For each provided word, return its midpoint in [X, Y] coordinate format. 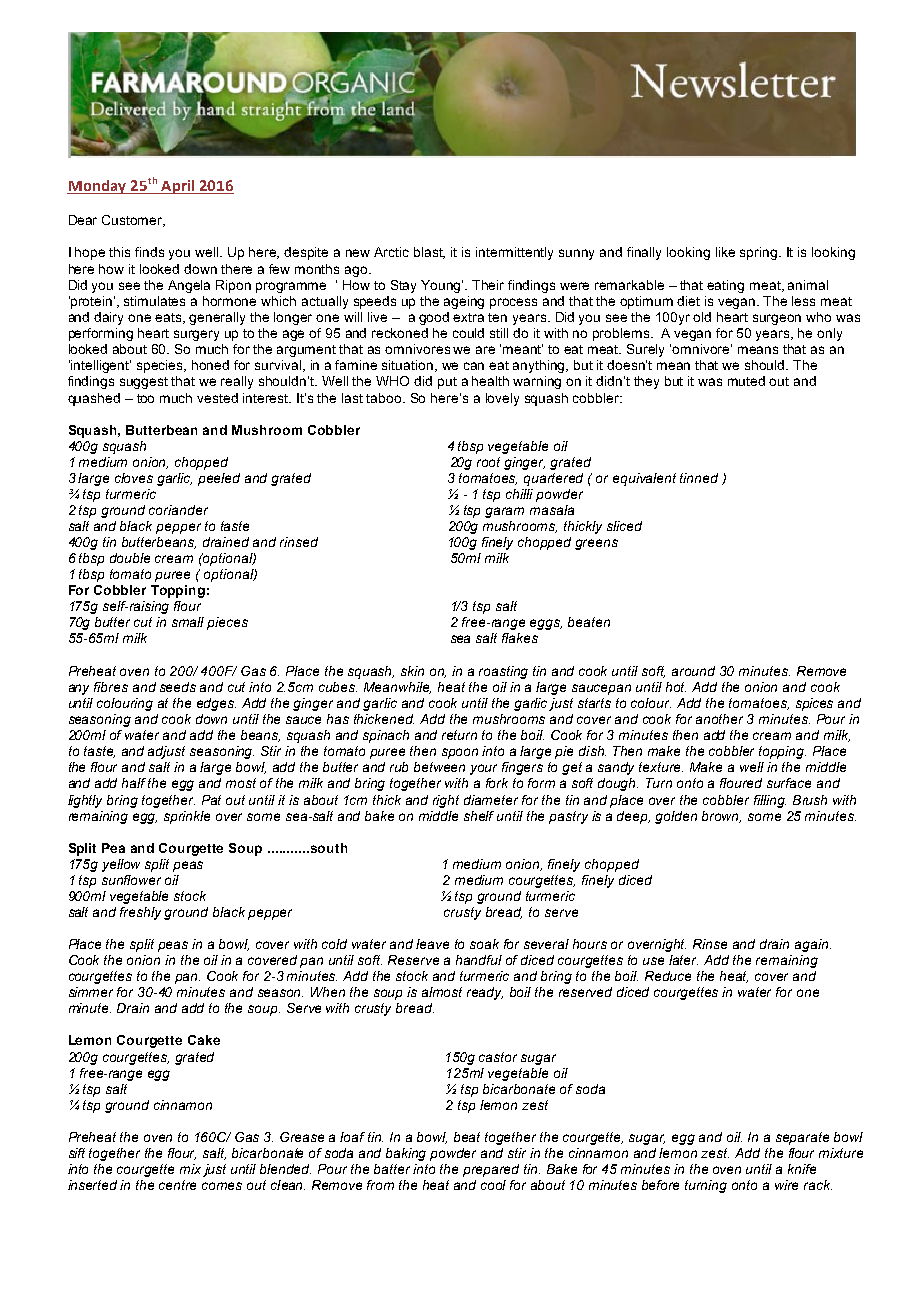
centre [177, 1185]
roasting [503, 672]
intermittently [514, 253]
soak [484, 944]
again [813, 945]
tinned [699, 478]
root [488, 462]
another [719, 719]
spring [760, 253]
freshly [142, 913]
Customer [133, 221]
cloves [134, 478]
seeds [178, 687]
